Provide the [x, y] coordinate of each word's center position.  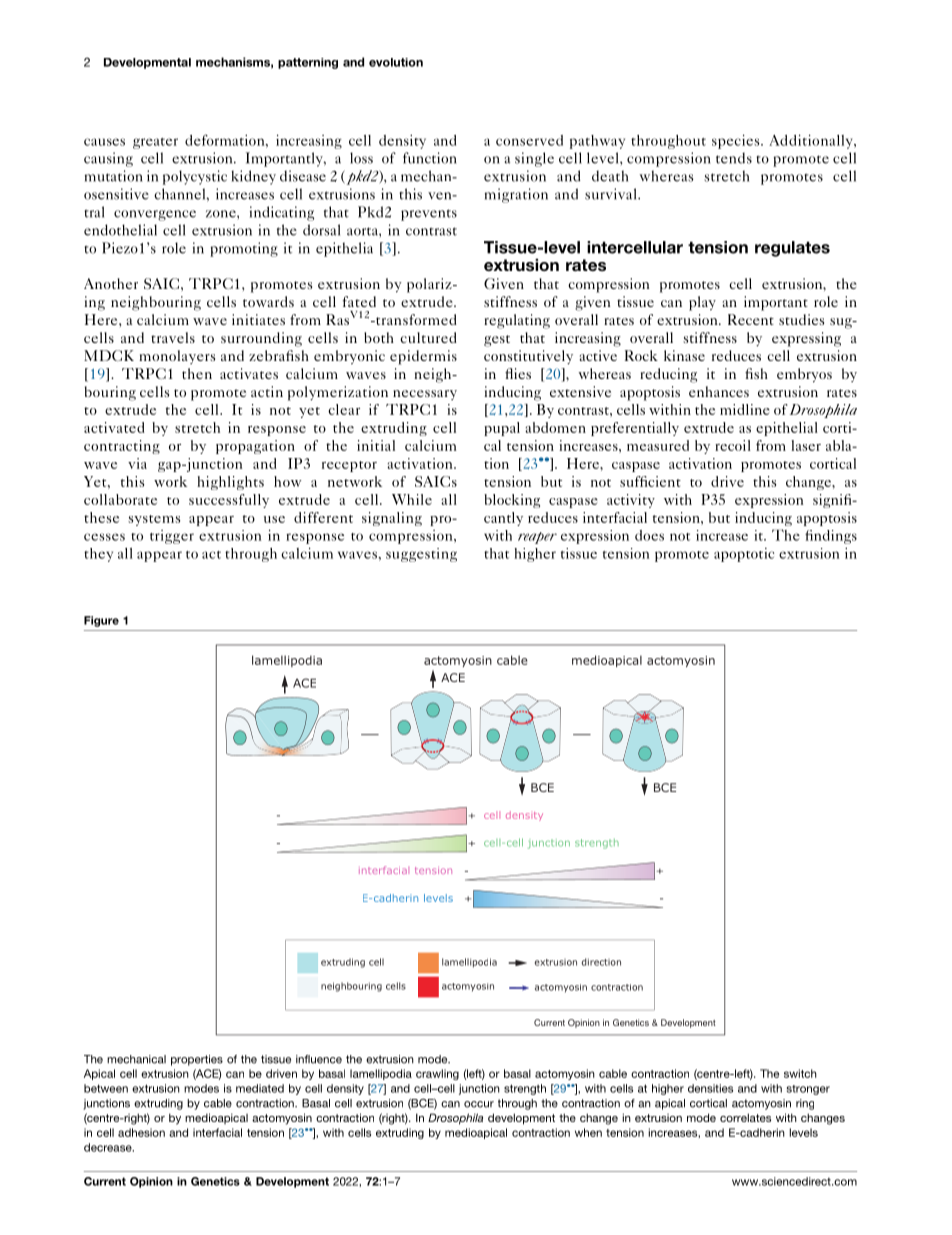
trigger [172, 537]
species [737, 141]
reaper [537, 538]
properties [197, 1060]
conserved [529, 140]
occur [479, 1104]
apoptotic [744, 555]
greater [155, 143]
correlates [745, 1117]
